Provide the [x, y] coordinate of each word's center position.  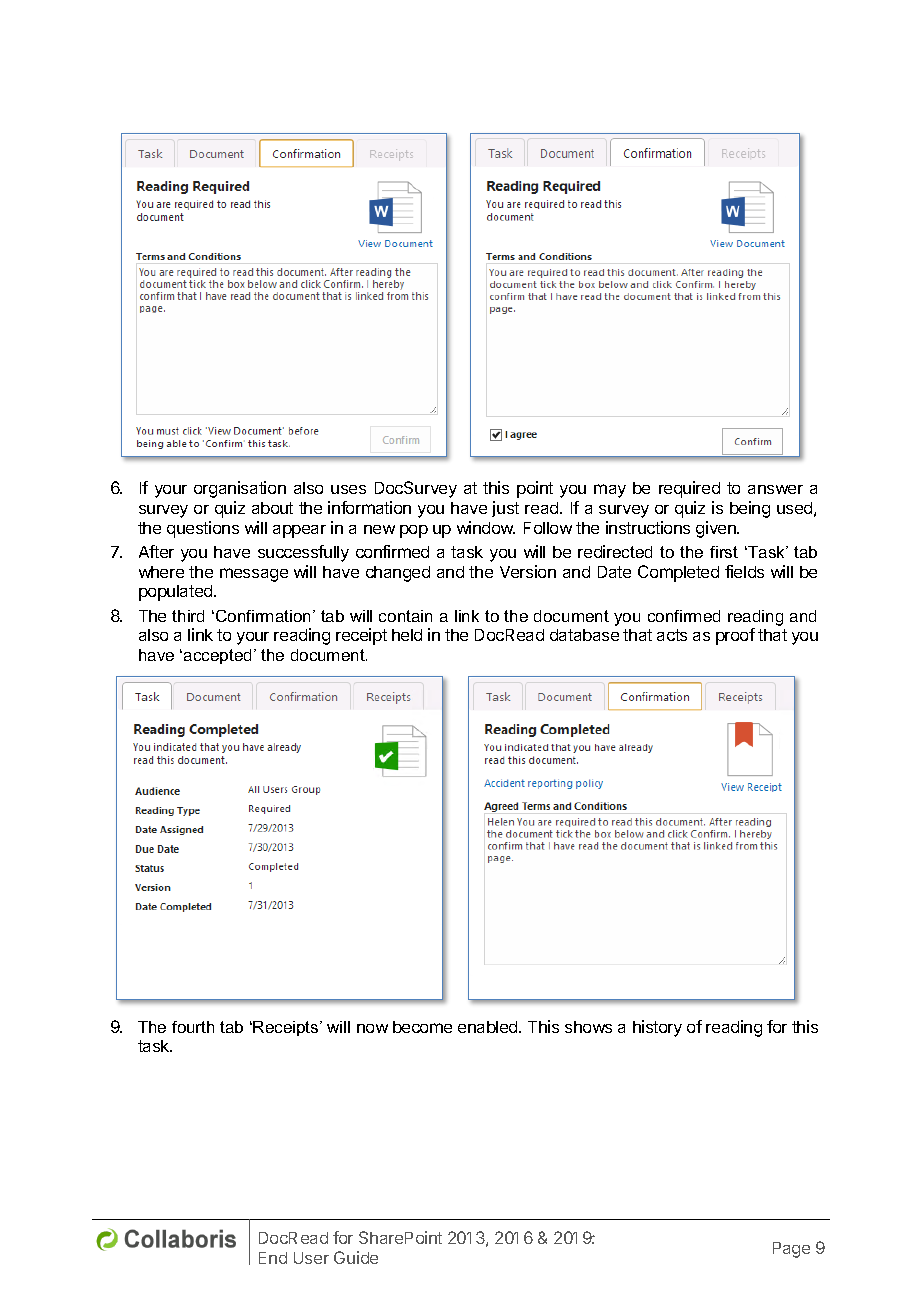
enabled [489, 1027]
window [486, 527]
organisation [240, 489]
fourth [193, 1027]
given [717, 529]
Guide [356, 1257]
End [273, 1258]
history [657, 1028]
